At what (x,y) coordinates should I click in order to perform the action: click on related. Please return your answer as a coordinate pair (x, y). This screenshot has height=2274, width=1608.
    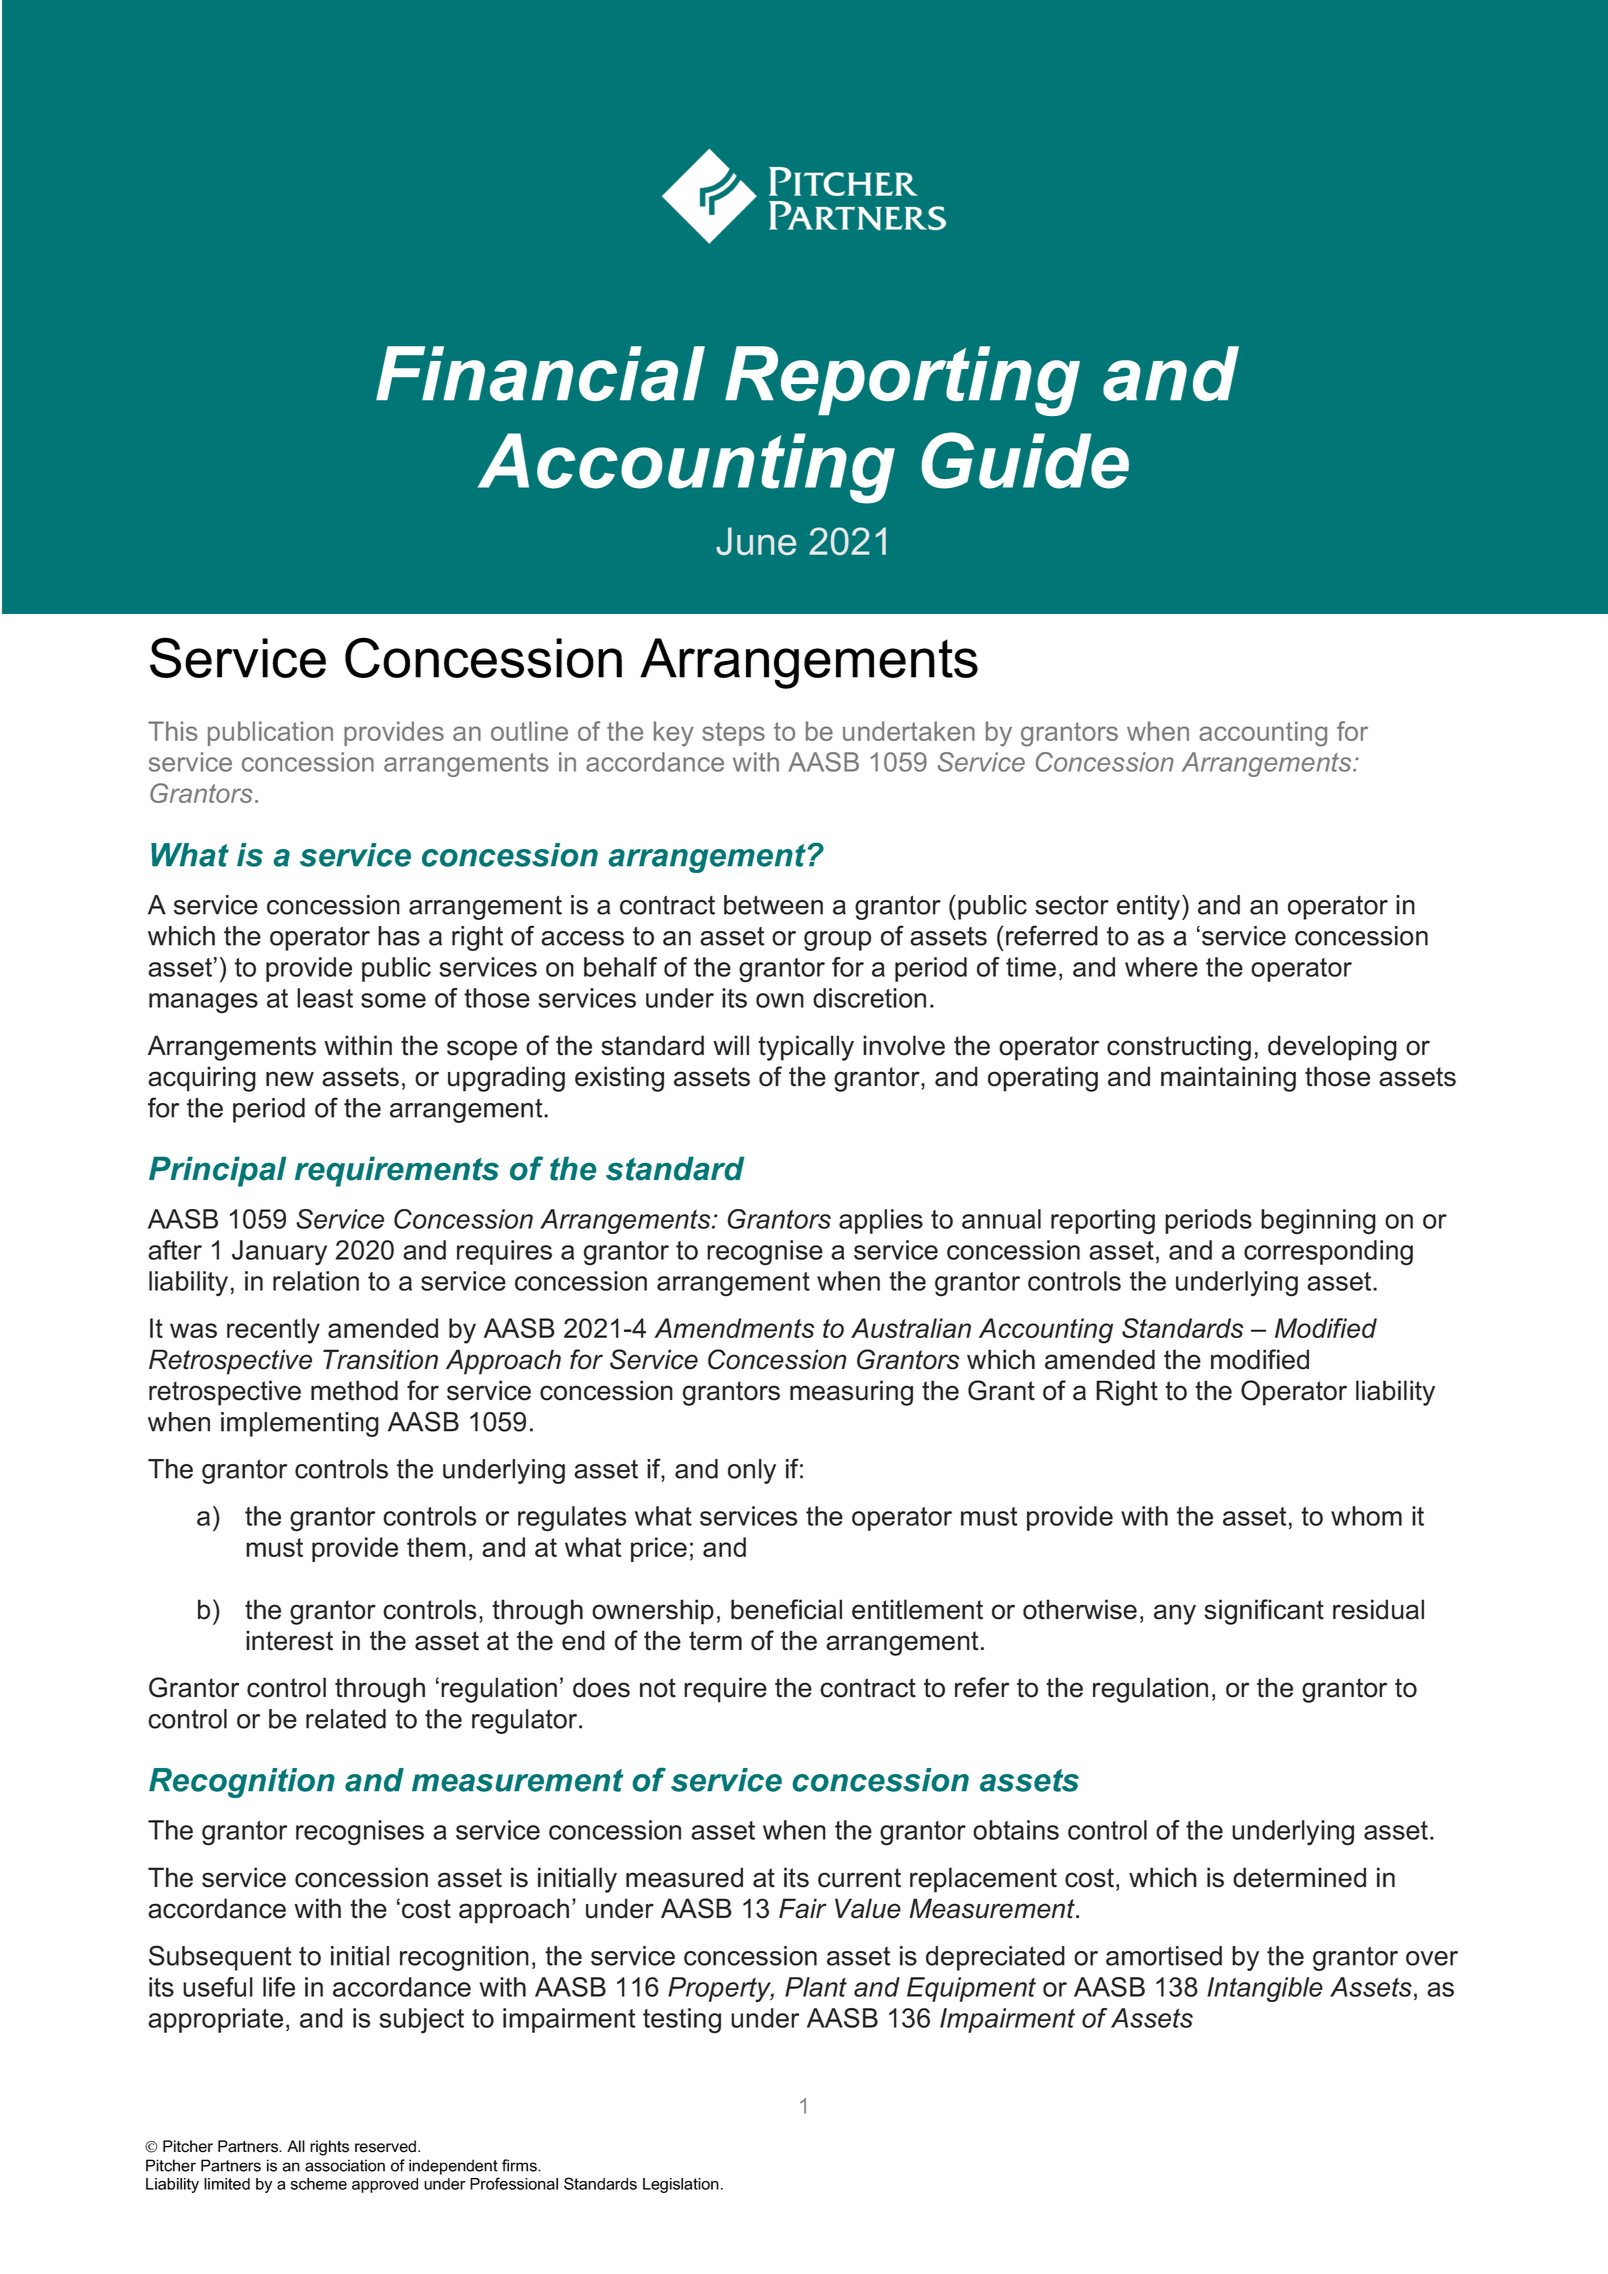
    Looking at the image, I should click on (346, 1719).
